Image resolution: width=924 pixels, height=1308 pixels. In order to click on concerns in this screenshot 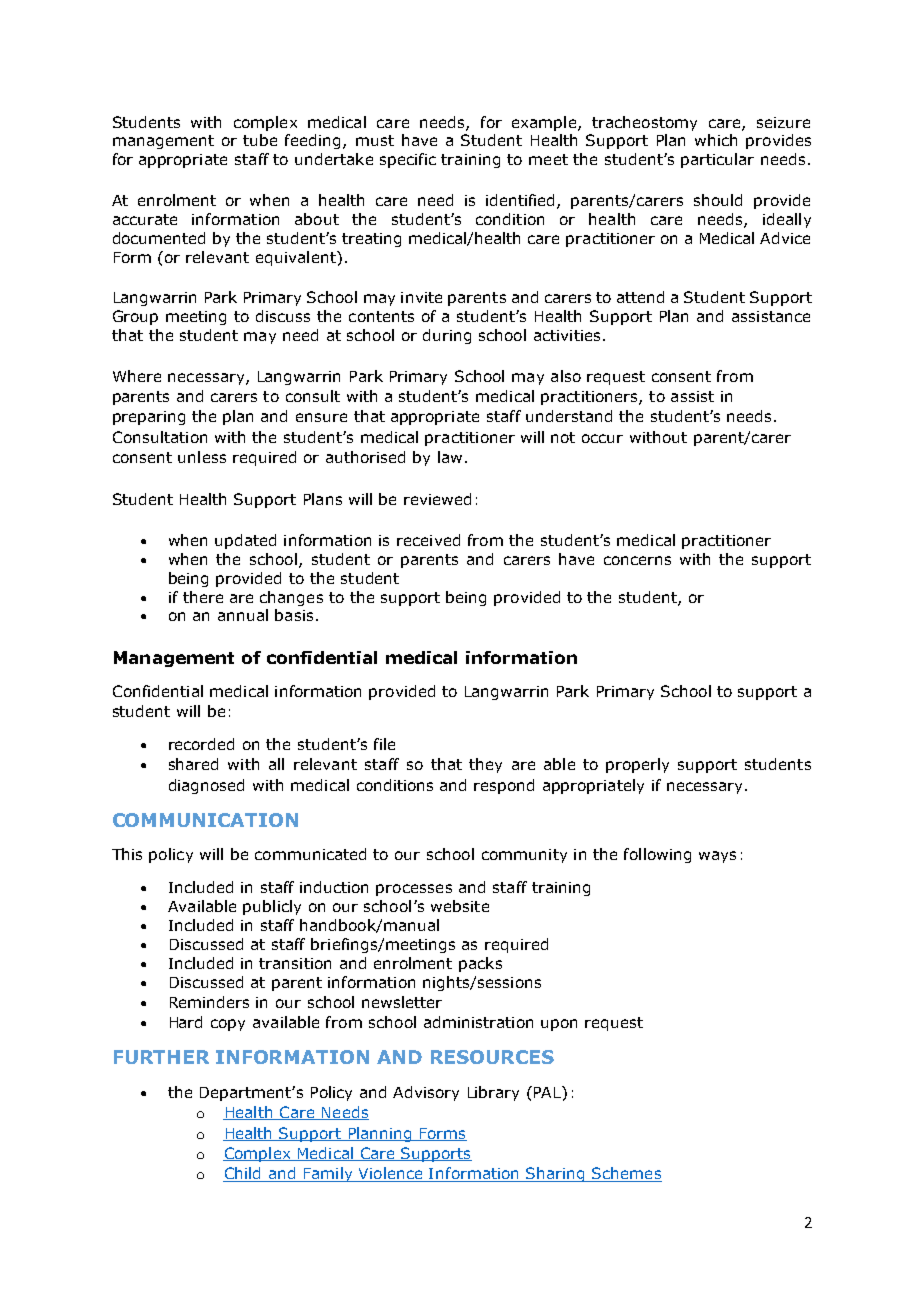, I will do `click(637, 560)`.
